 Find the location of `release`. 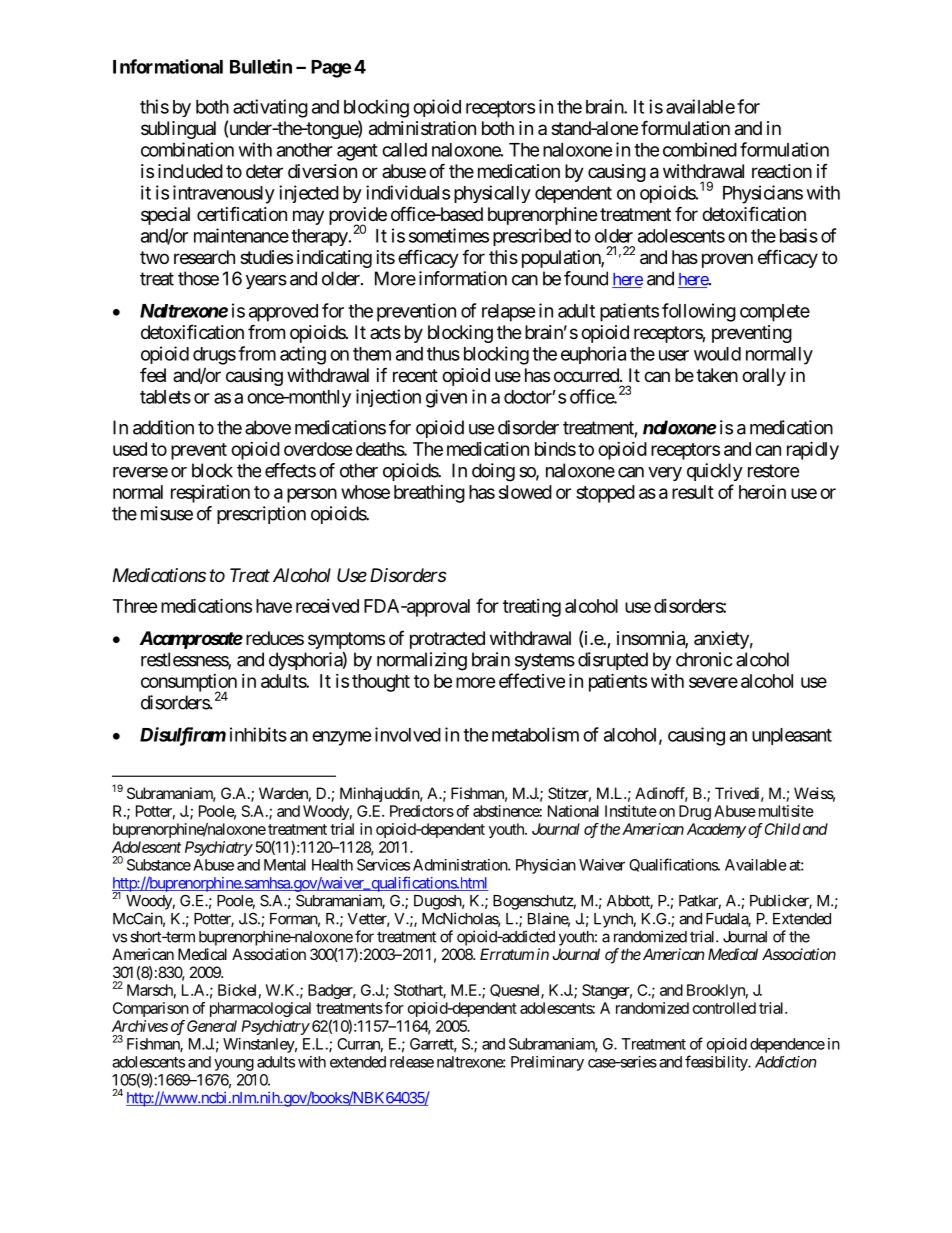

release is located at coordinates (412, 1062).
